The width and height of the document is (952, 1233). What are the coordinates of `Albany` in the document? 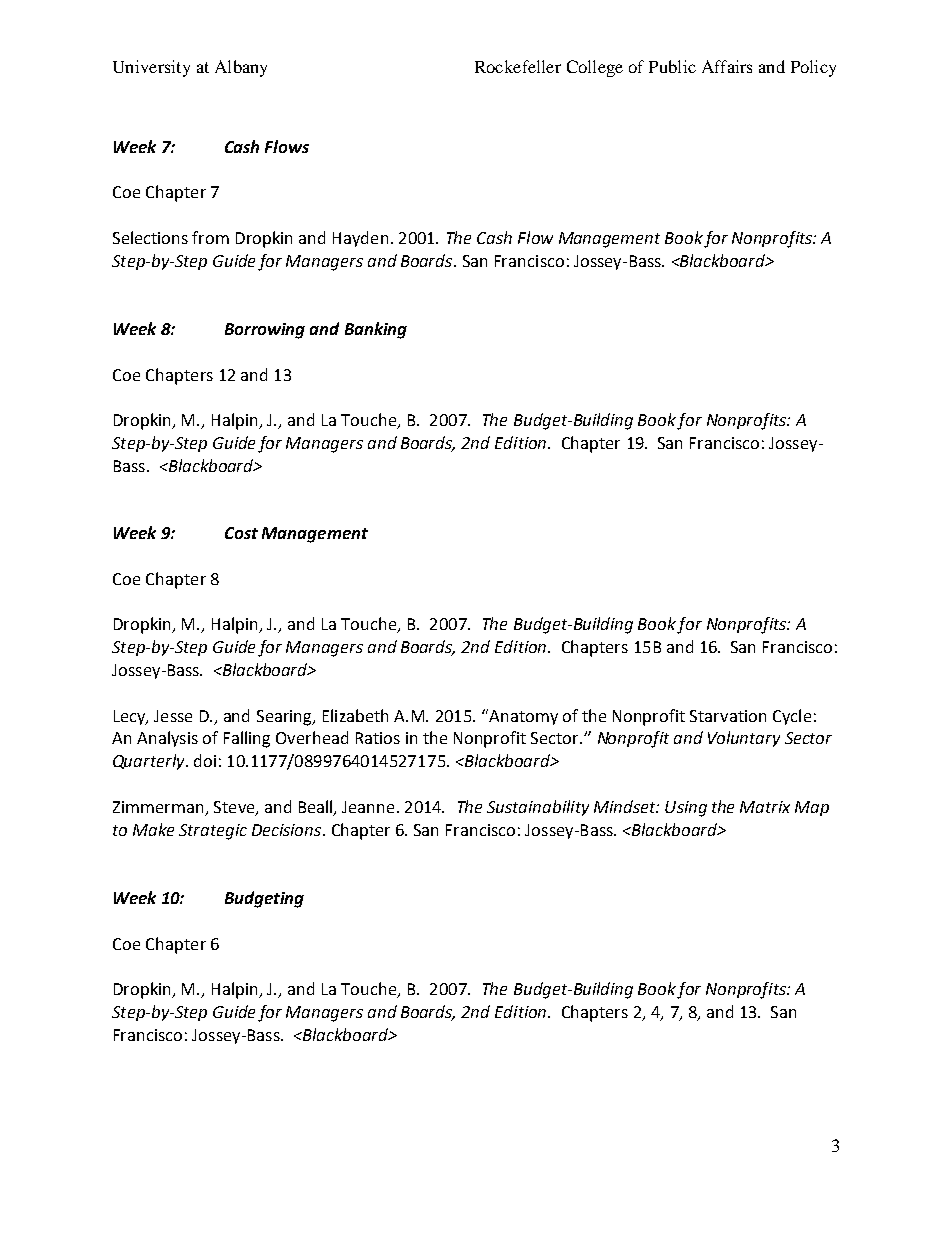 It's located at (241, 68).
